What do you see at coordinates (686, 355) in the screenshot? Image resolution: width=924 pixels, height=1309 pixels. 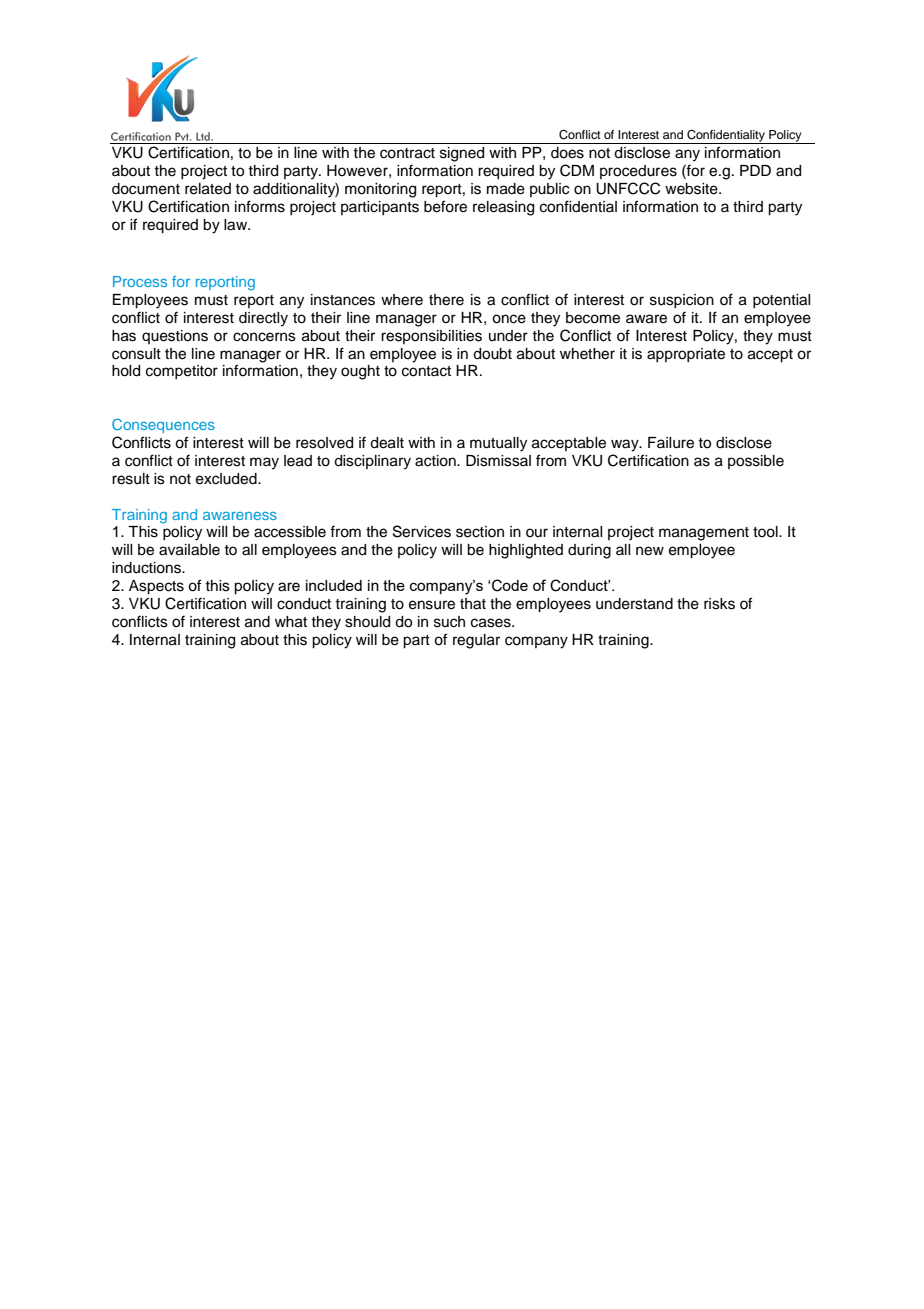 I see `appropriate` at bounding box center [686, 355].
